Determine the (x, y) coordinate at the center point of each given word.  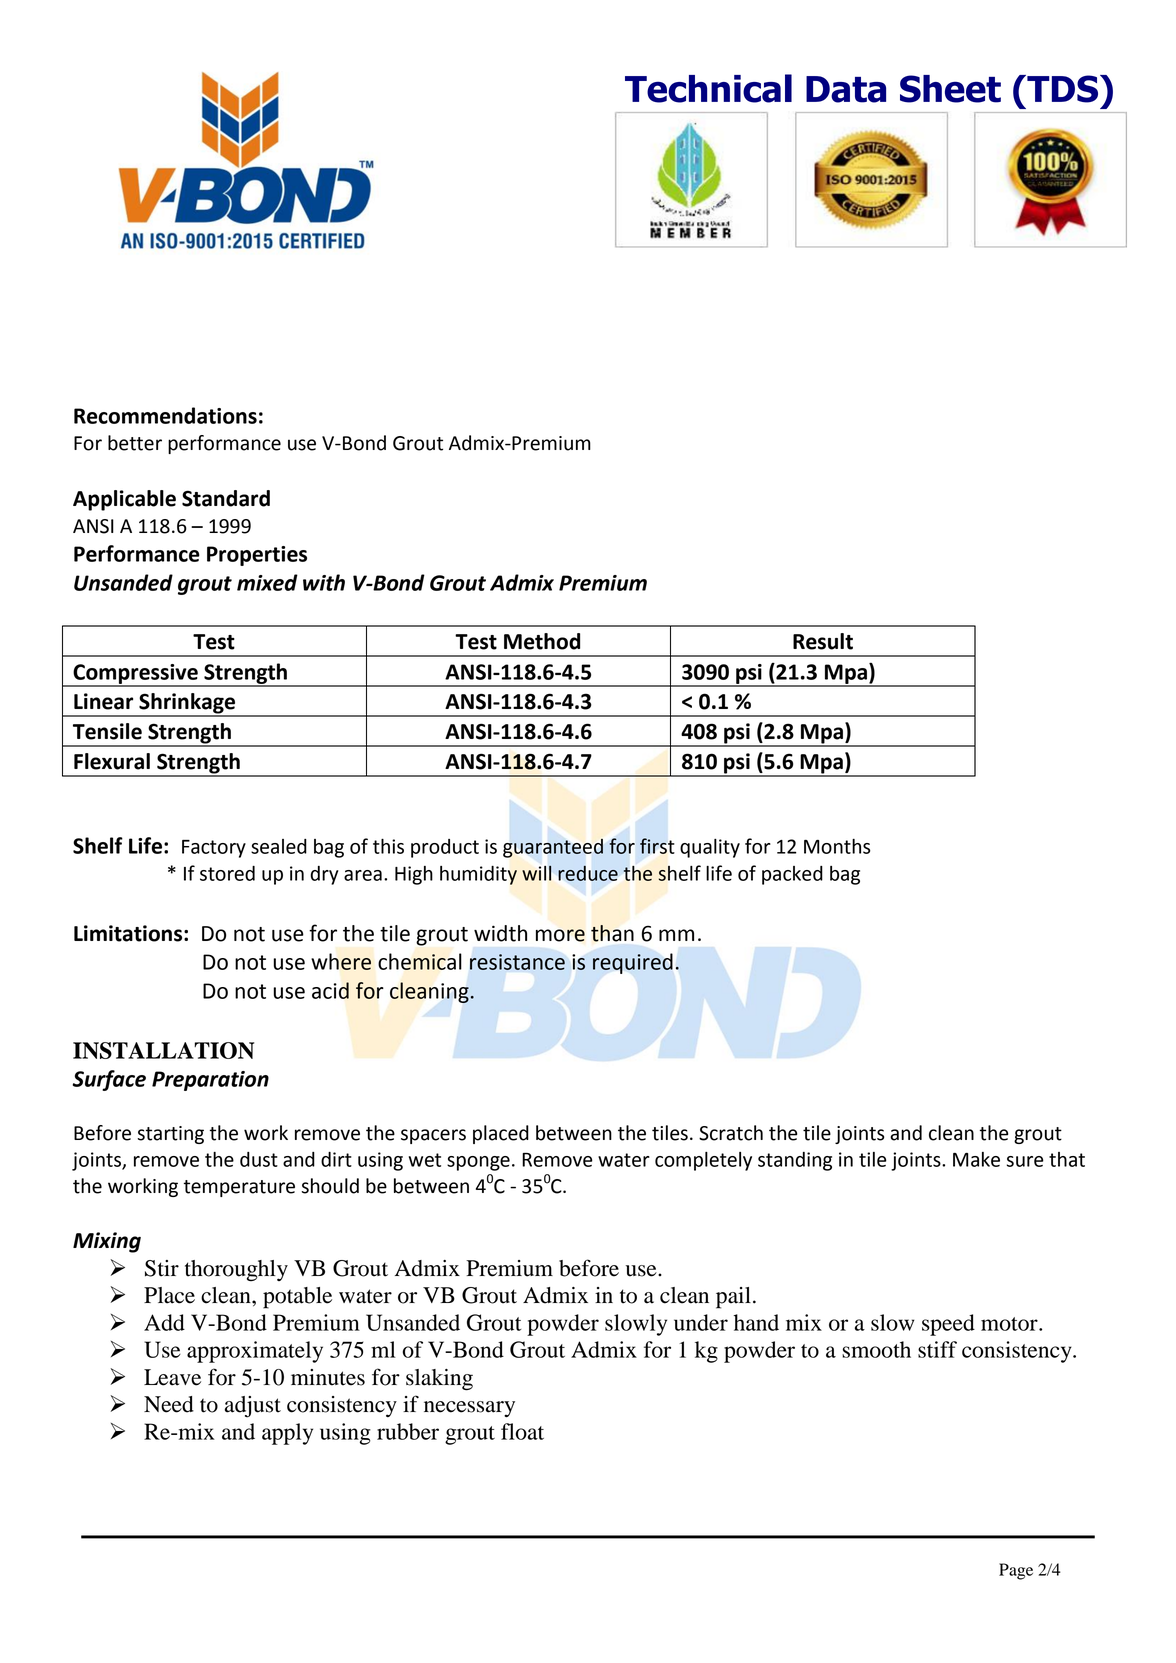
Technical (708, 88)
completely (703, 1161)
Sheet (950, 89)
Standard (226, 498)
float (522, 1431)
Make (976, 1159)
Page (1016, 1571)
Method (542, 641)
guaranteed (553, 848)
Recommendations (165, 415)
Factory (214, 849)
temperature (239, 1188)
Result (823, 641)
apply (287, 1434)
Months (837, 846)
